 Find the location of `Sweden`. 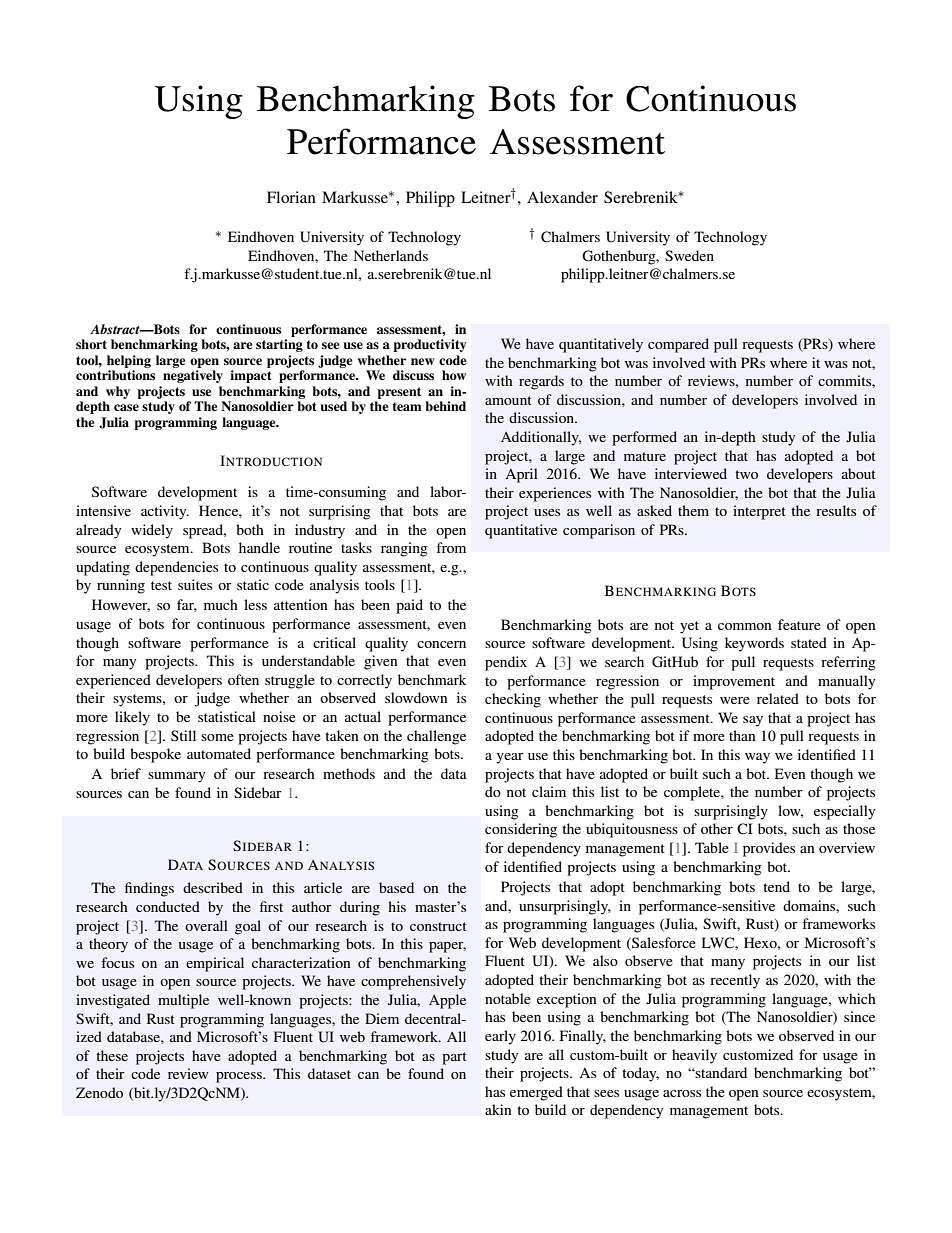

Sweden is located at coordinates (689, 255).
